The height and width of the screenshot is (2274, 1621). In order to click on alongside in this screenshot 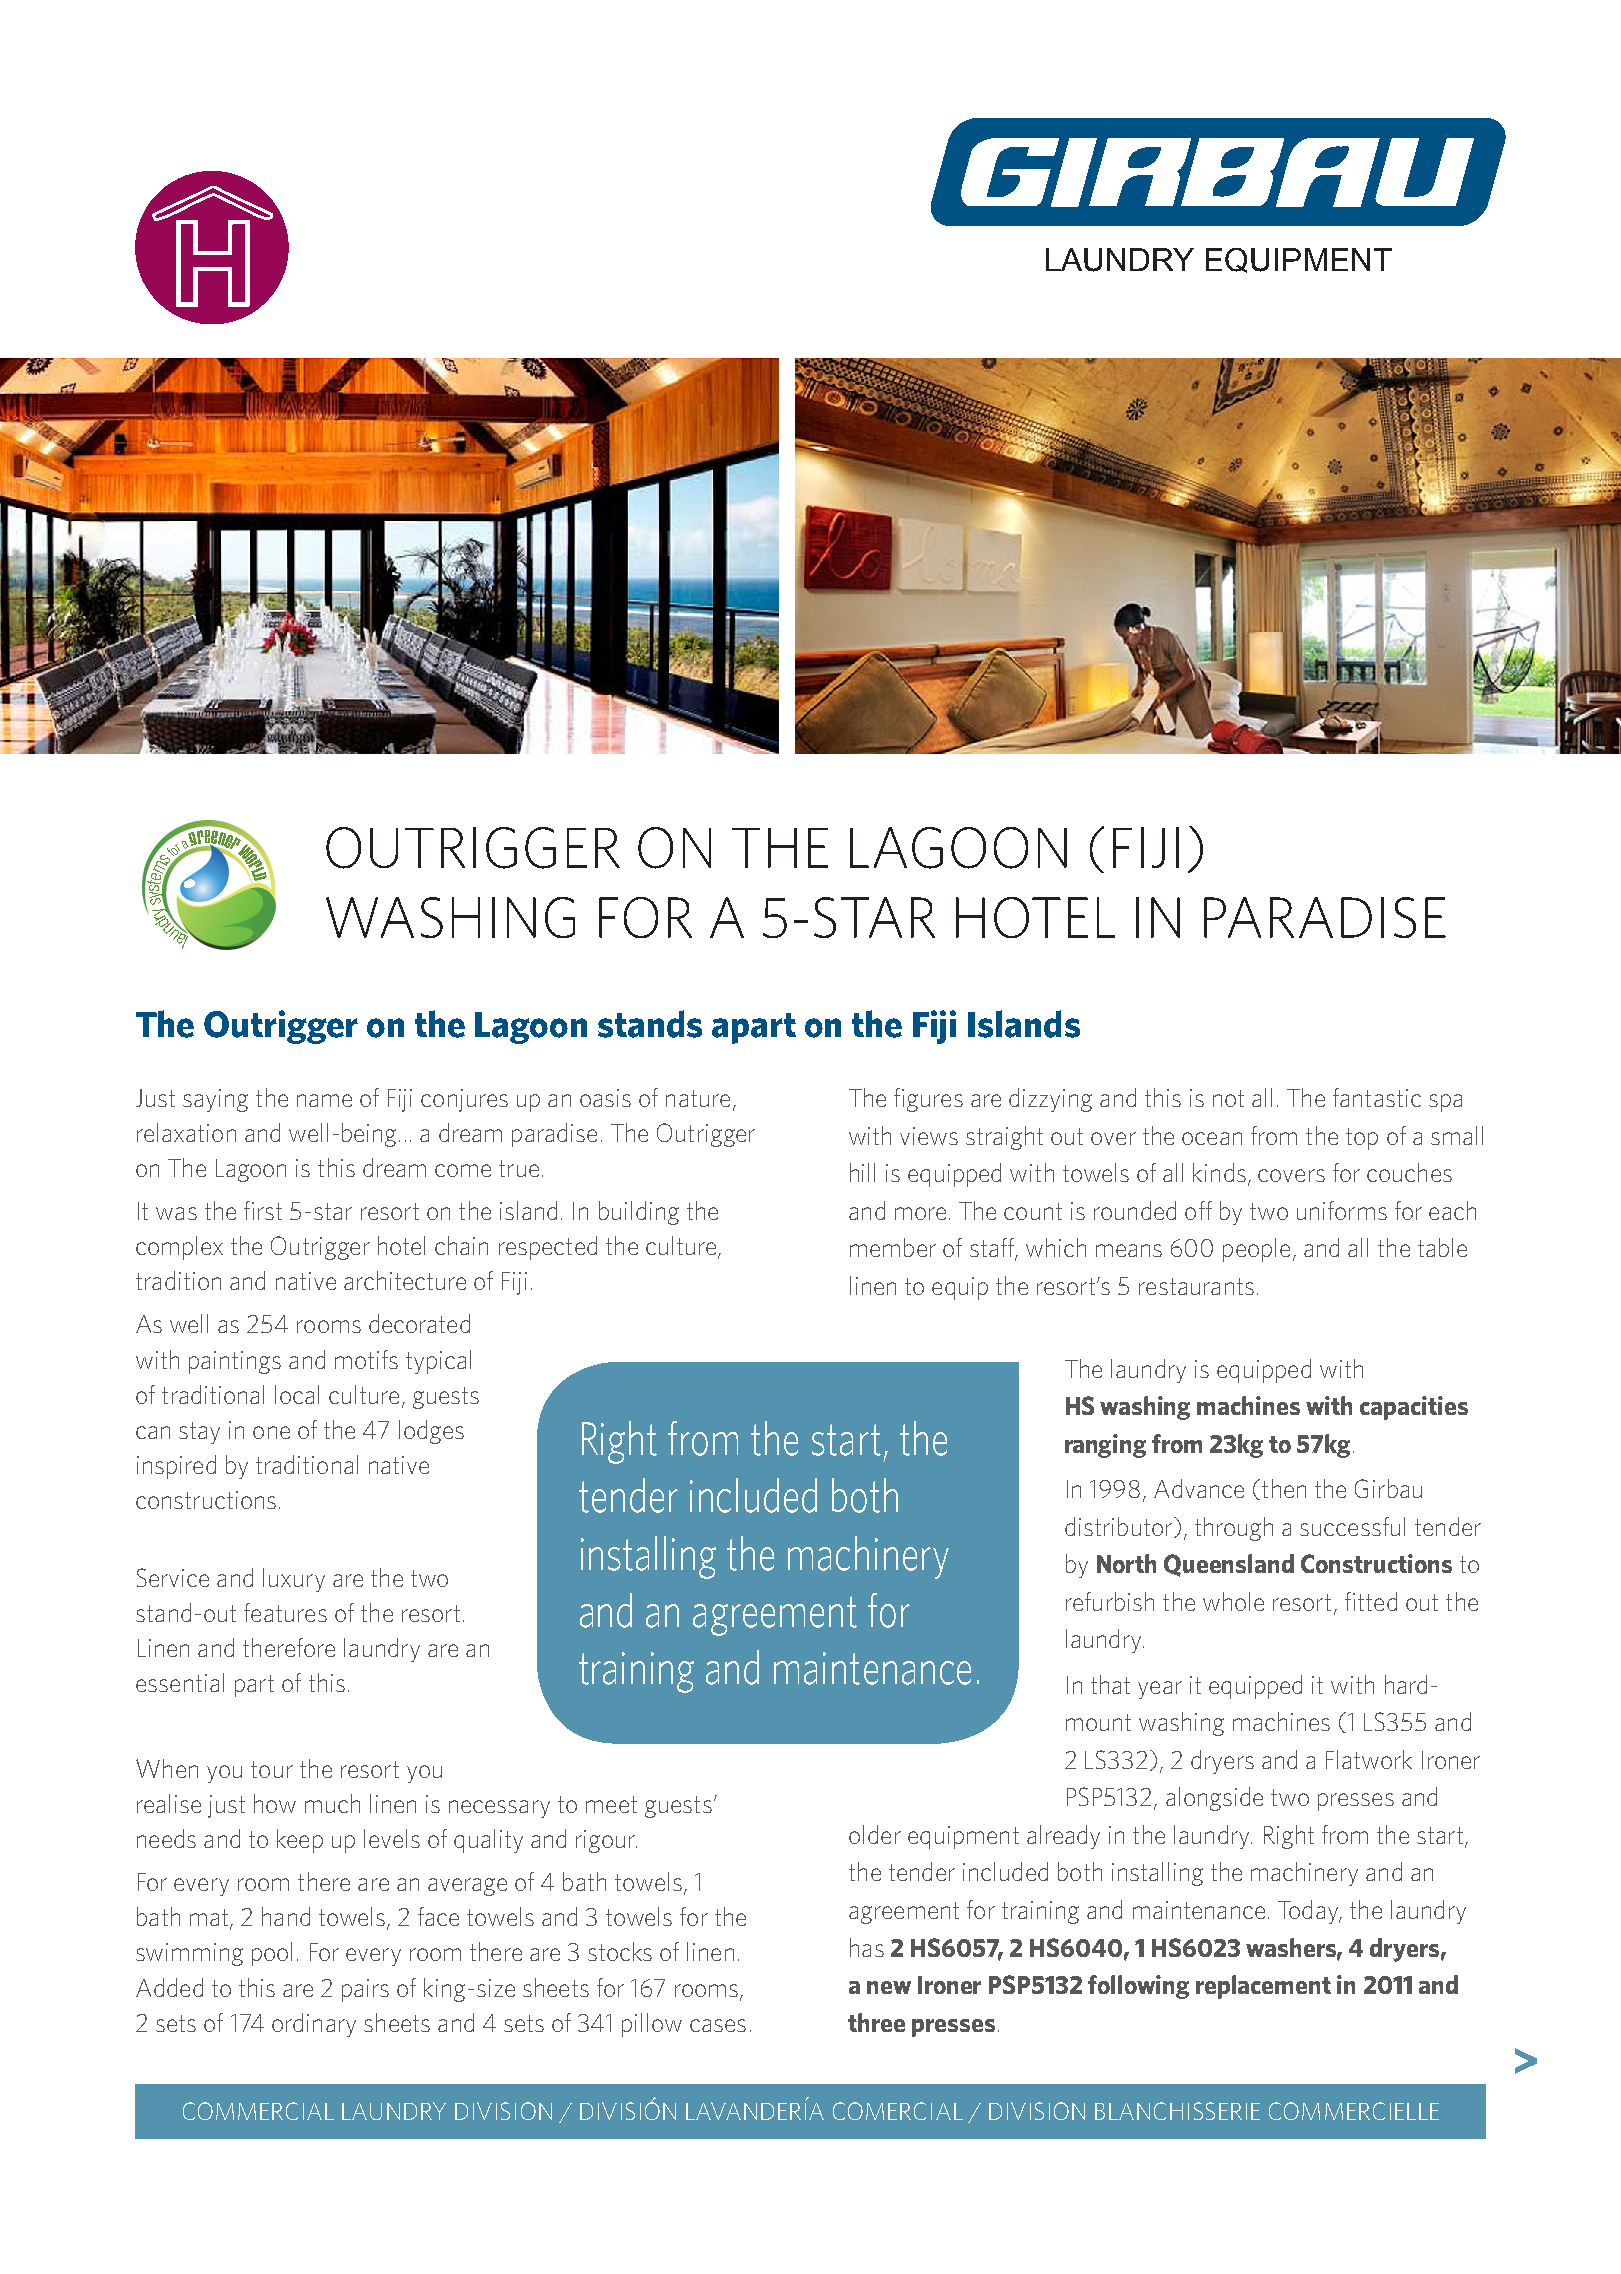, I will do `click(1214, 1799)`.
